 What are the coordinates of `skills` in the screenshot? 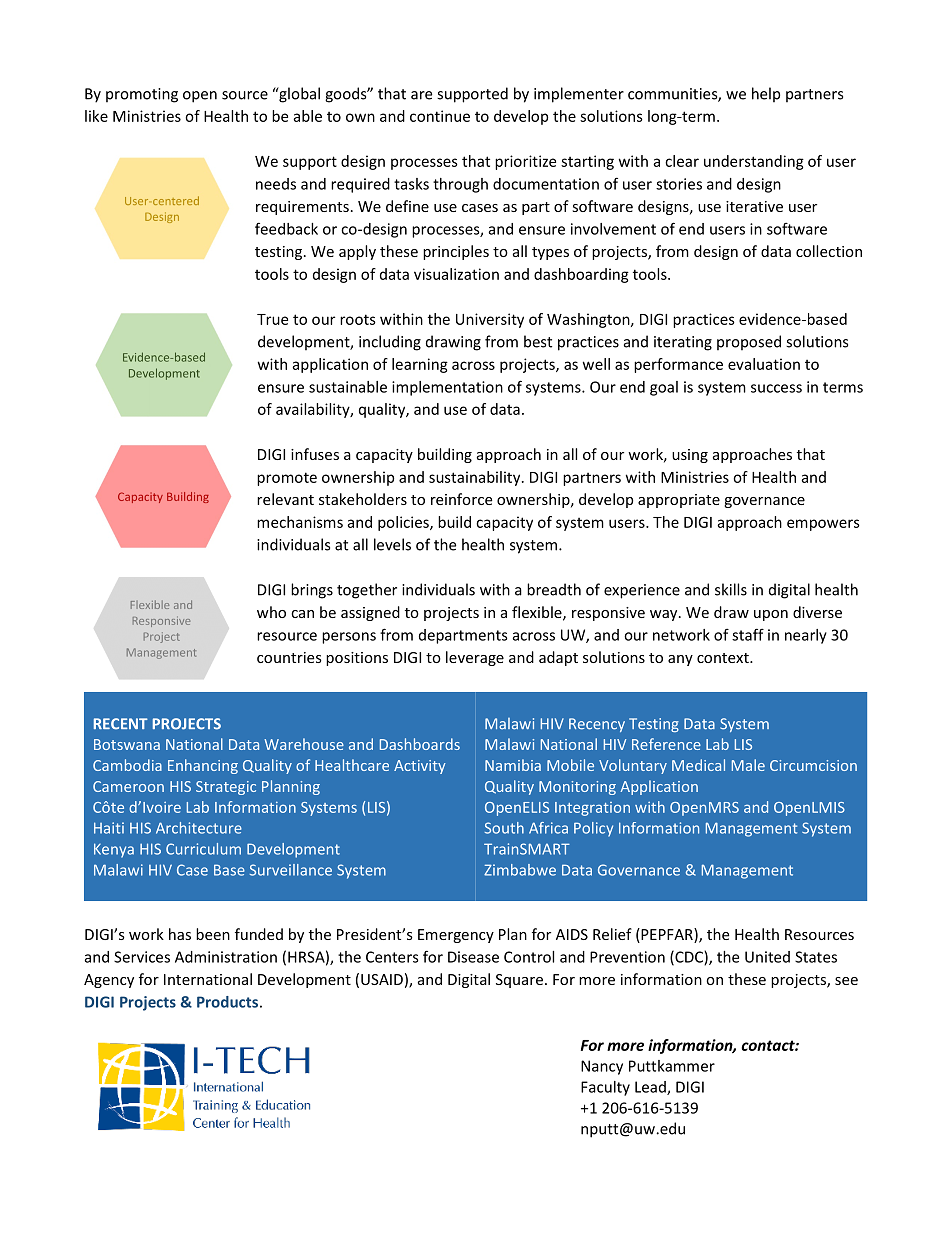 It's located at (731, 589).
